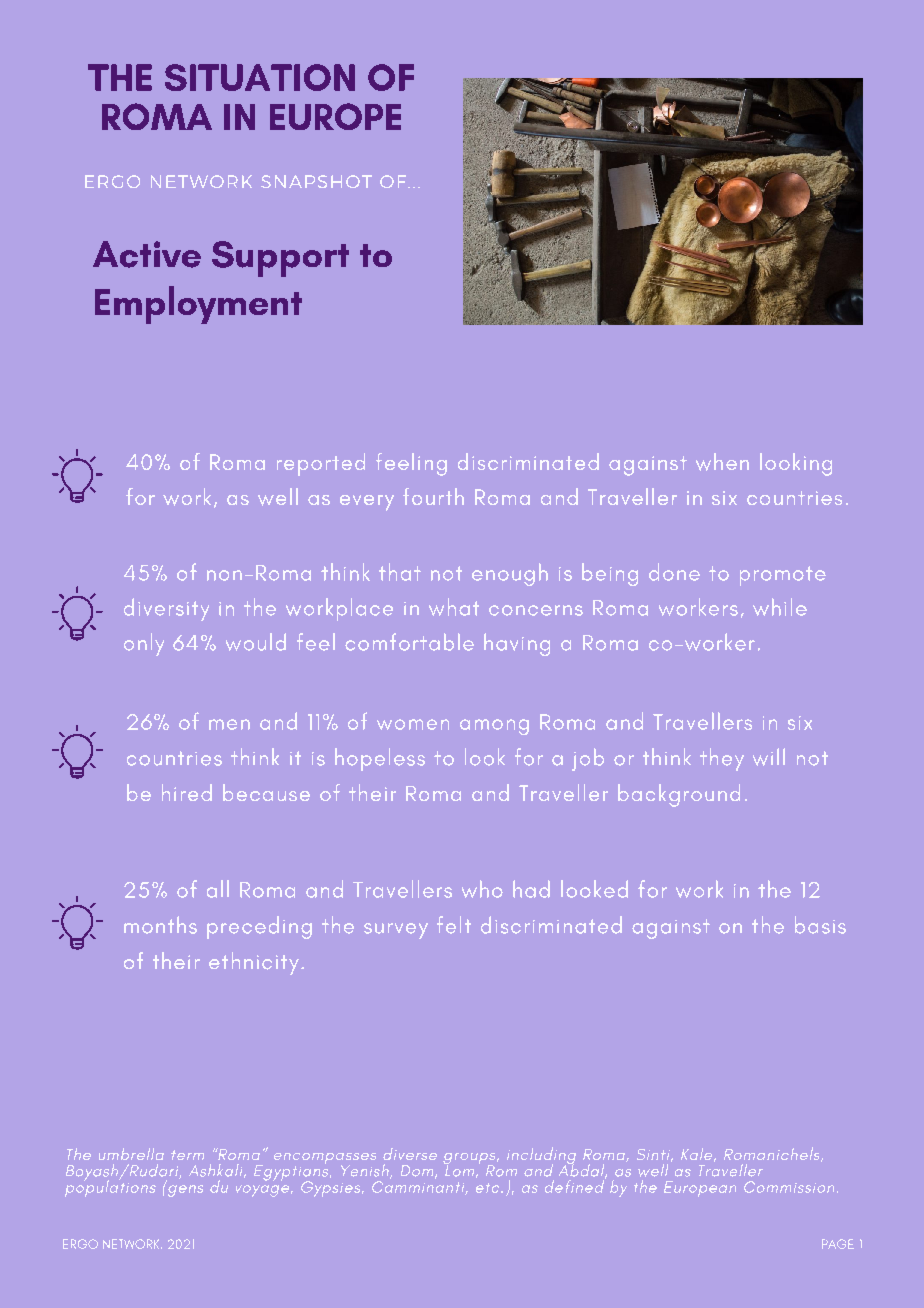 Image resolution: width=924 pixels, height=1308 pixels. Describe the element at coordinates (260, 77) in the document. I see `SITUATION` at that location.
